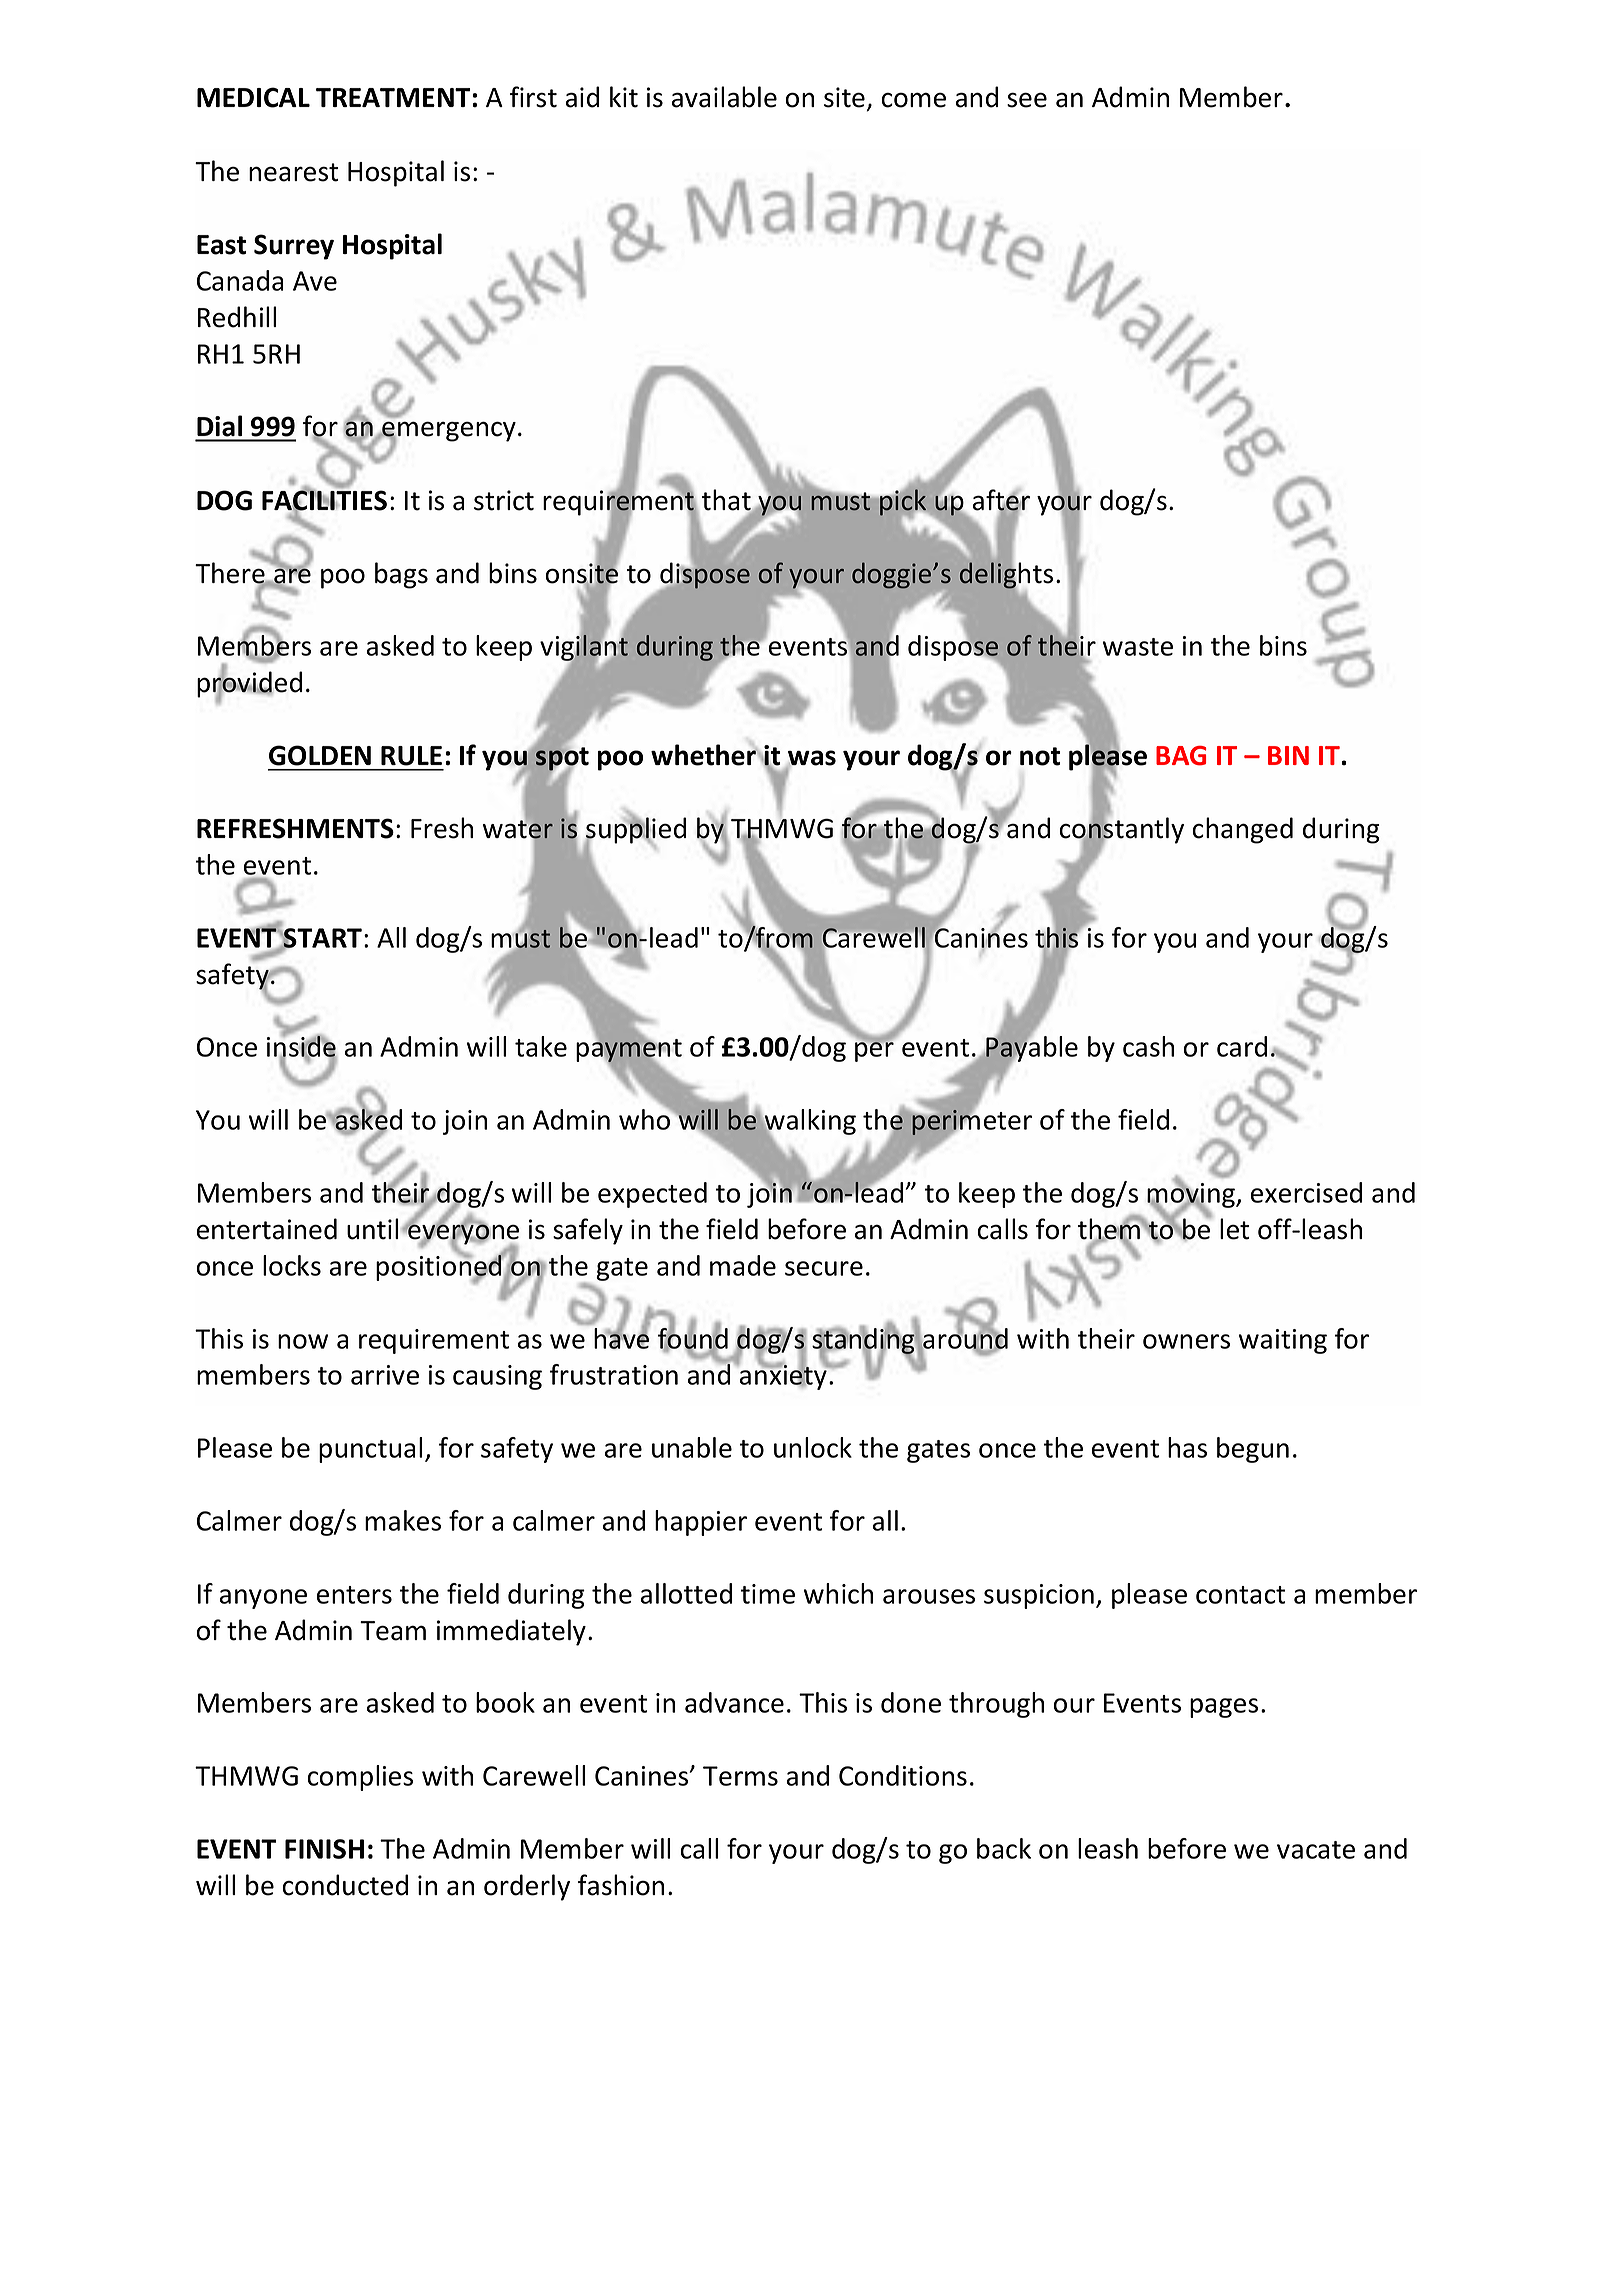 This screenshot has width=1616, height=2285. What do you see at coordinates (324, 1849) in the screenshot?
I see `FINISH` at bounding box center [324, 1849].
